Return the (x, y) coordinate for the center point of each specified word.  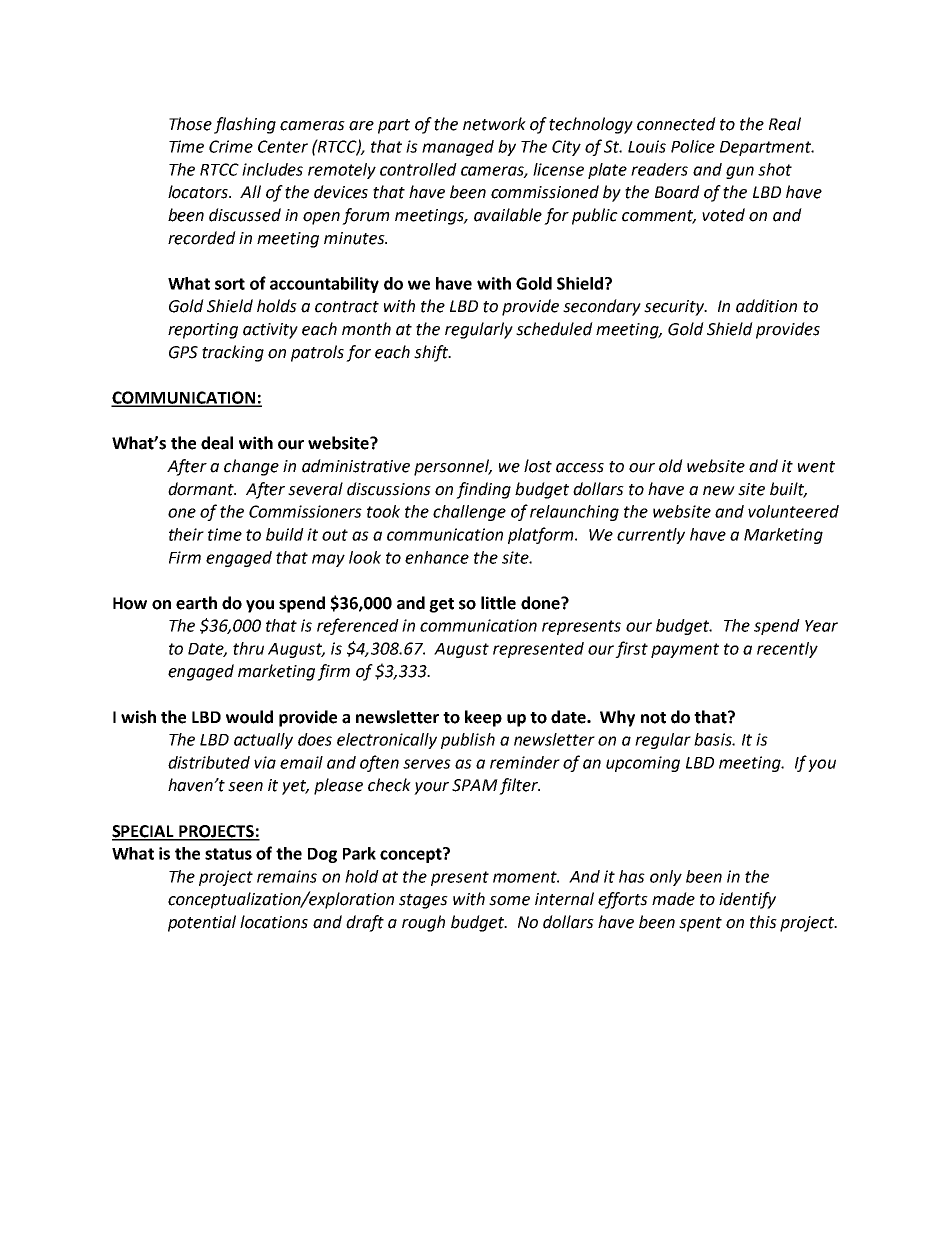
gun (740, 172)
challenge (469, 513)
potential (202, 923)
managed (458, 148)
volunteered (793, 511)
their (186, 534)
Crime (231, 146)
